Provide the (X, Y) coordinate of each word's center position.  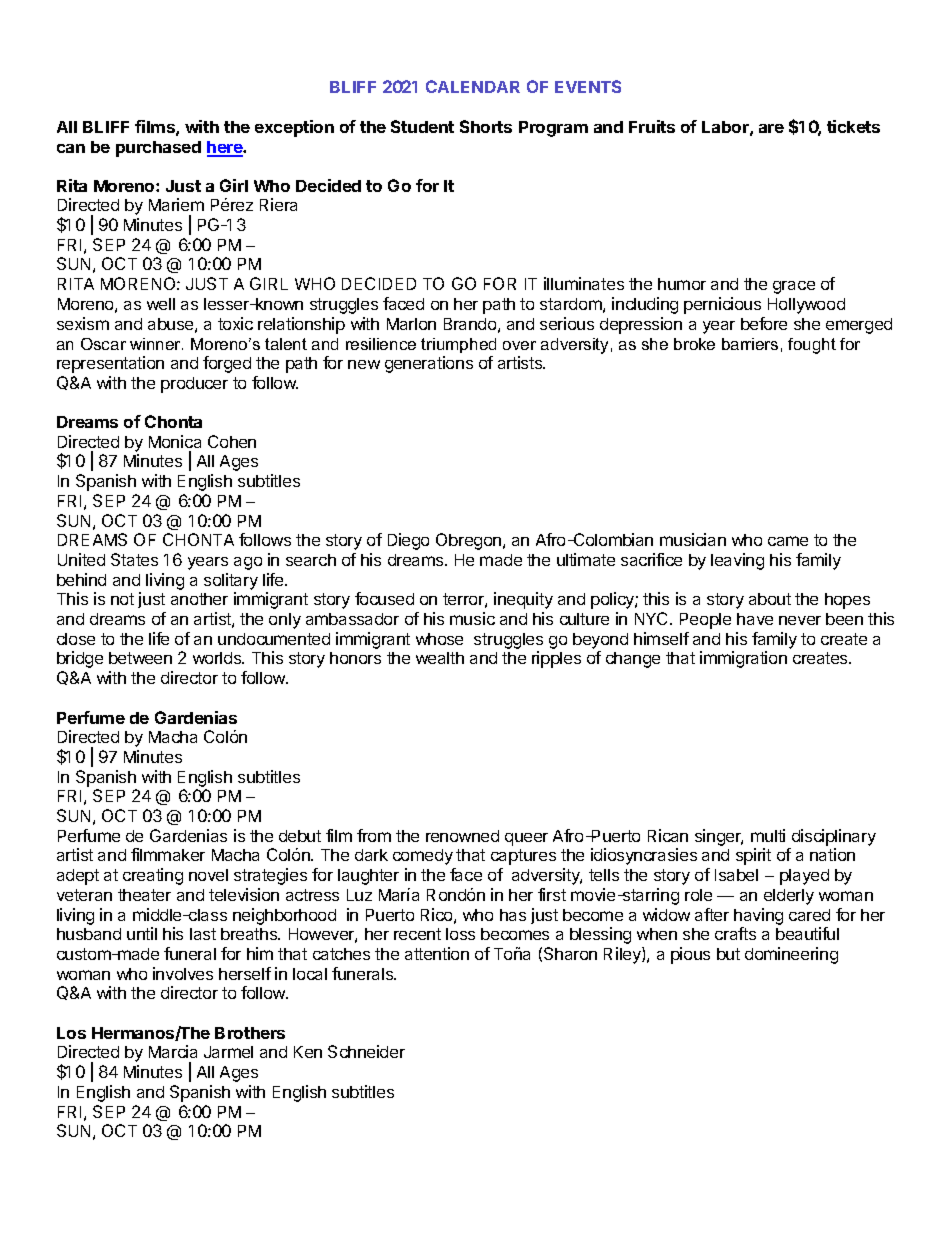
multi (768, 835)
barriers (750, 344)
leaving (737, 561)
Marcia (173, 1051)
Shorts (486, 126)
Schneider (366, 1051)
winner (156, 344)
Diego (408, 541)
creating (153, 876)
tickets (853, 126)
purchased (158, 149)
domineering (791, 955)
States (134, 559)
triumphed (458, 345)
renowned (462, 836)
